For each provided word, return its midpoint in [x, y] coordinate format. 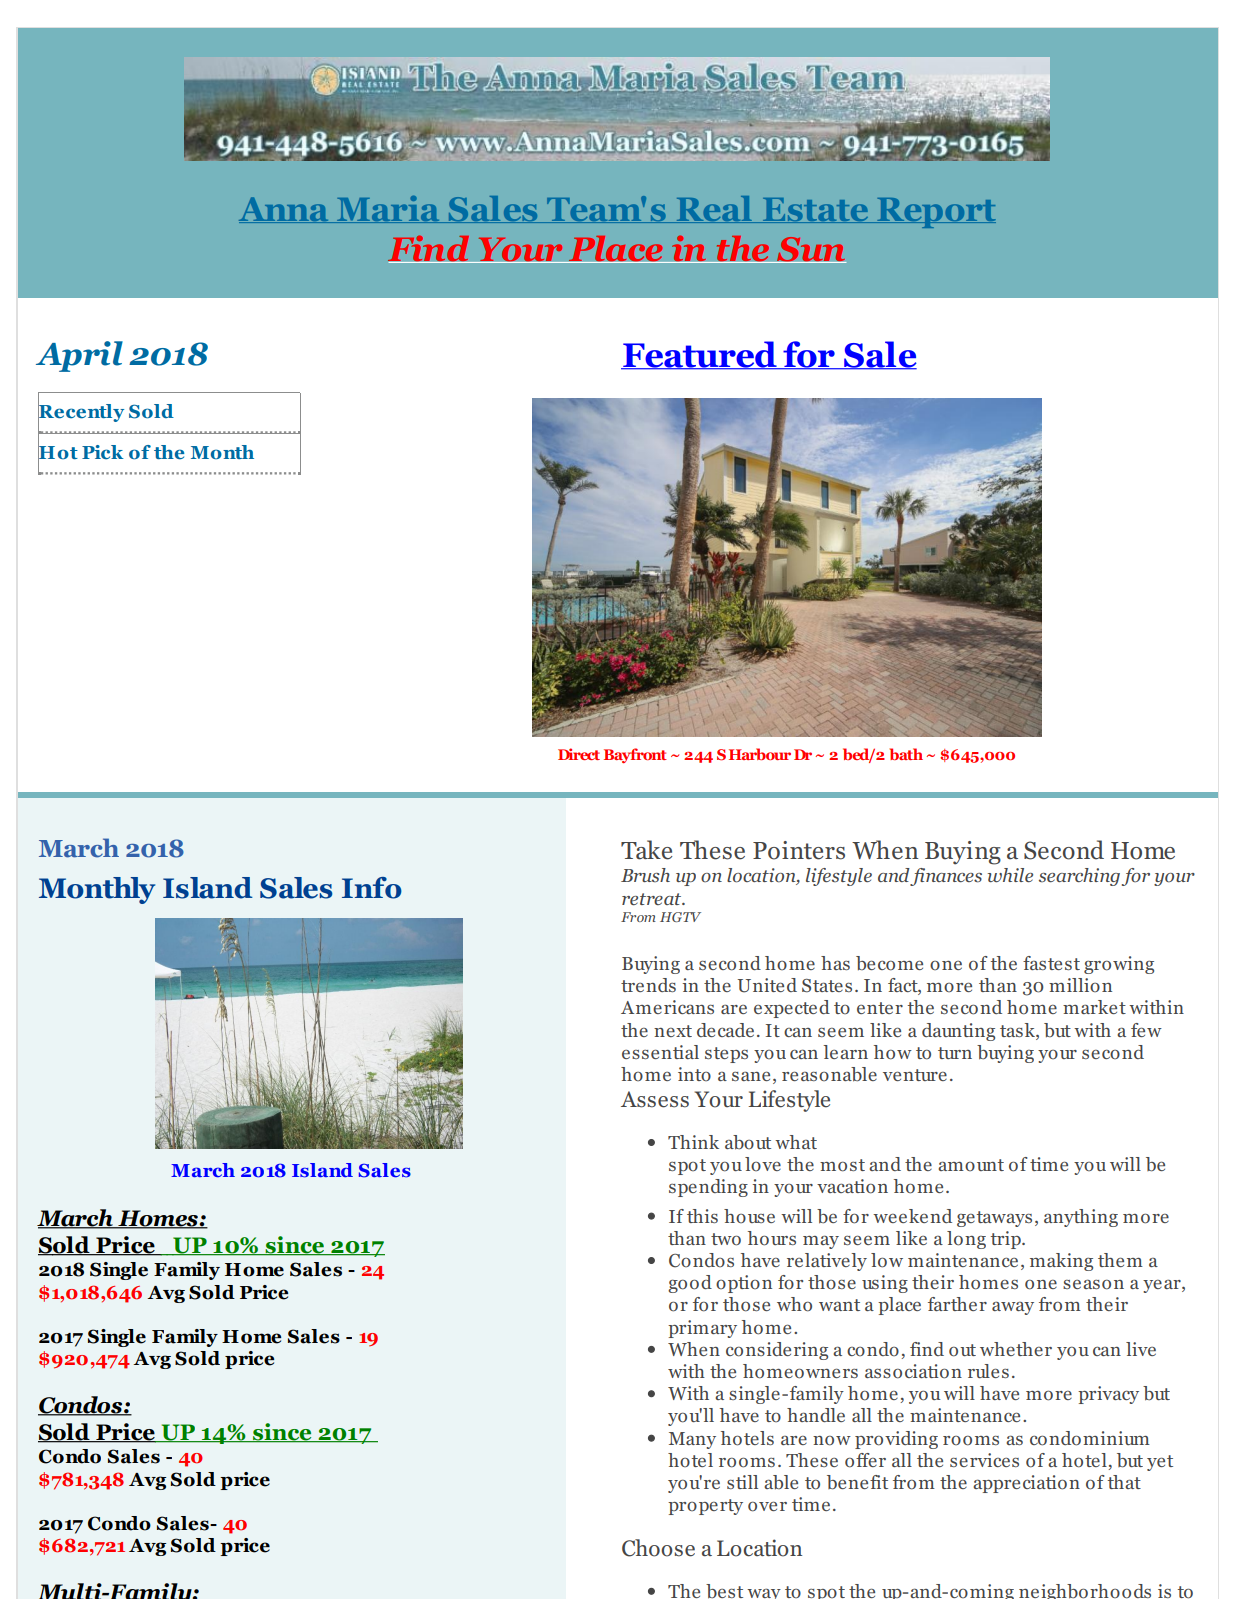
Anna [285, 210]
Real [714, 209]
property [705, 1507]
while [1010, 875]
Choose [658, 1548]
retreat [653, 899]
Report [935, 213]
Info [372, 888]
